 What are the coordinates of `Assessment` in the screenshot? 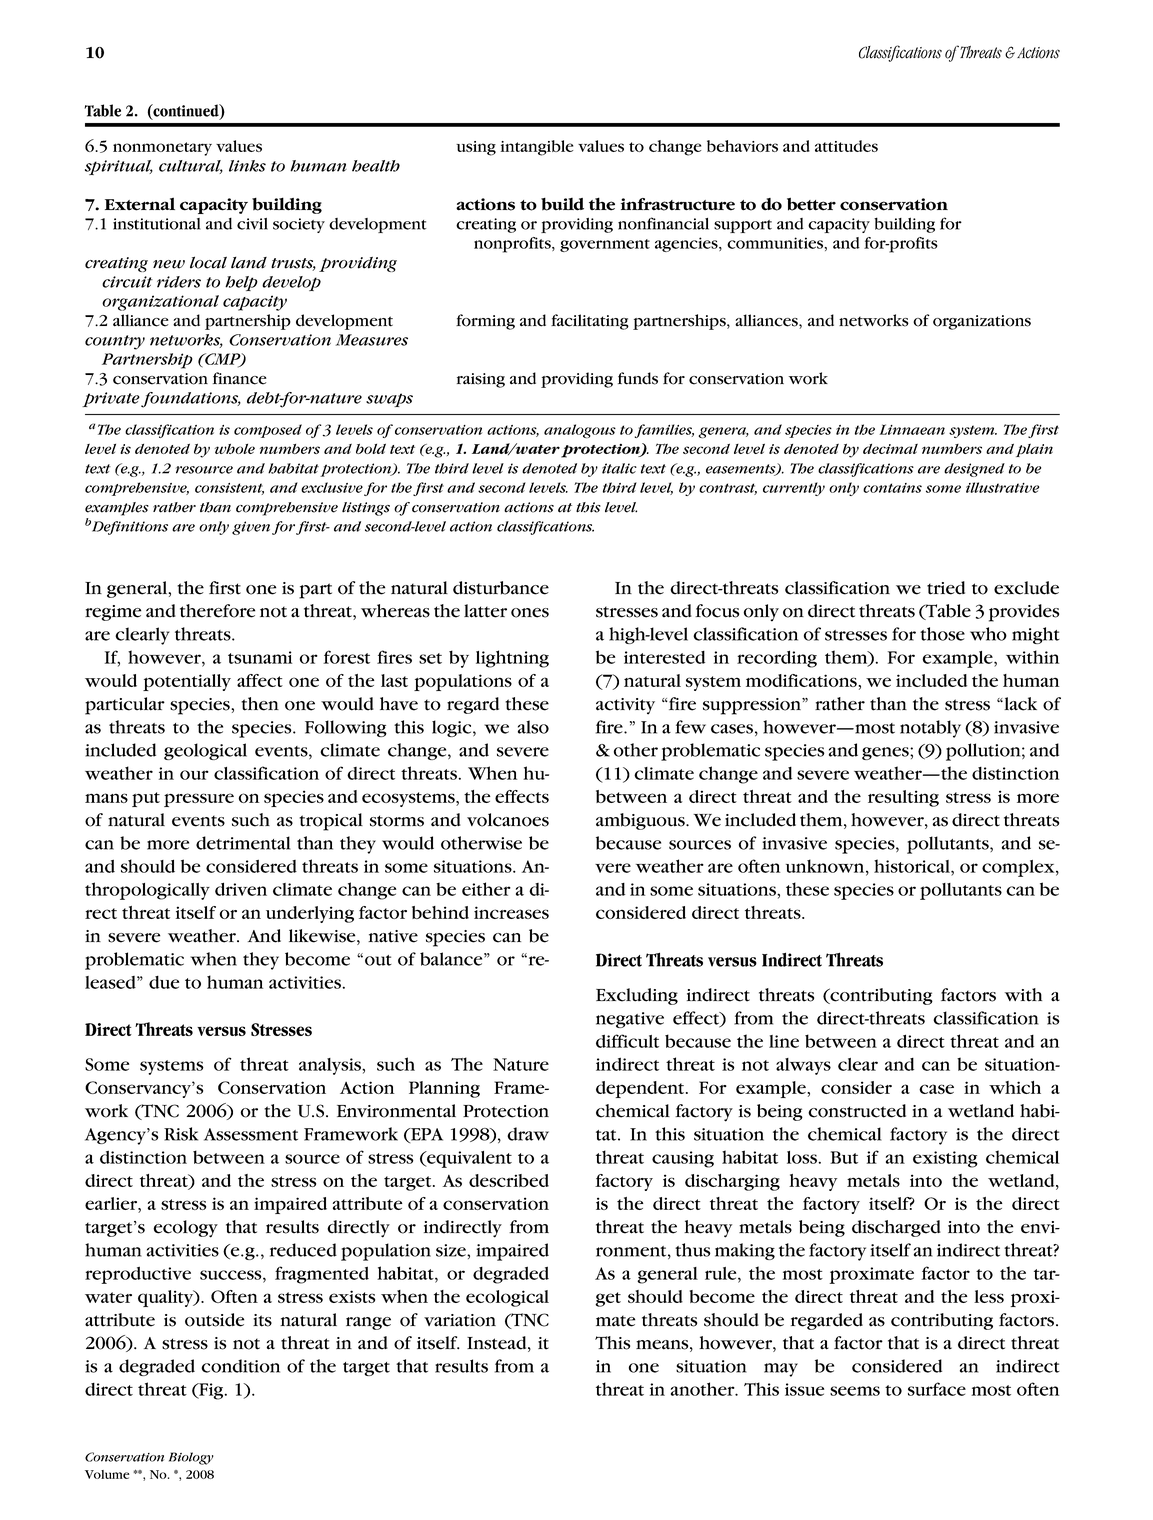 It's located at (251, 1134).
